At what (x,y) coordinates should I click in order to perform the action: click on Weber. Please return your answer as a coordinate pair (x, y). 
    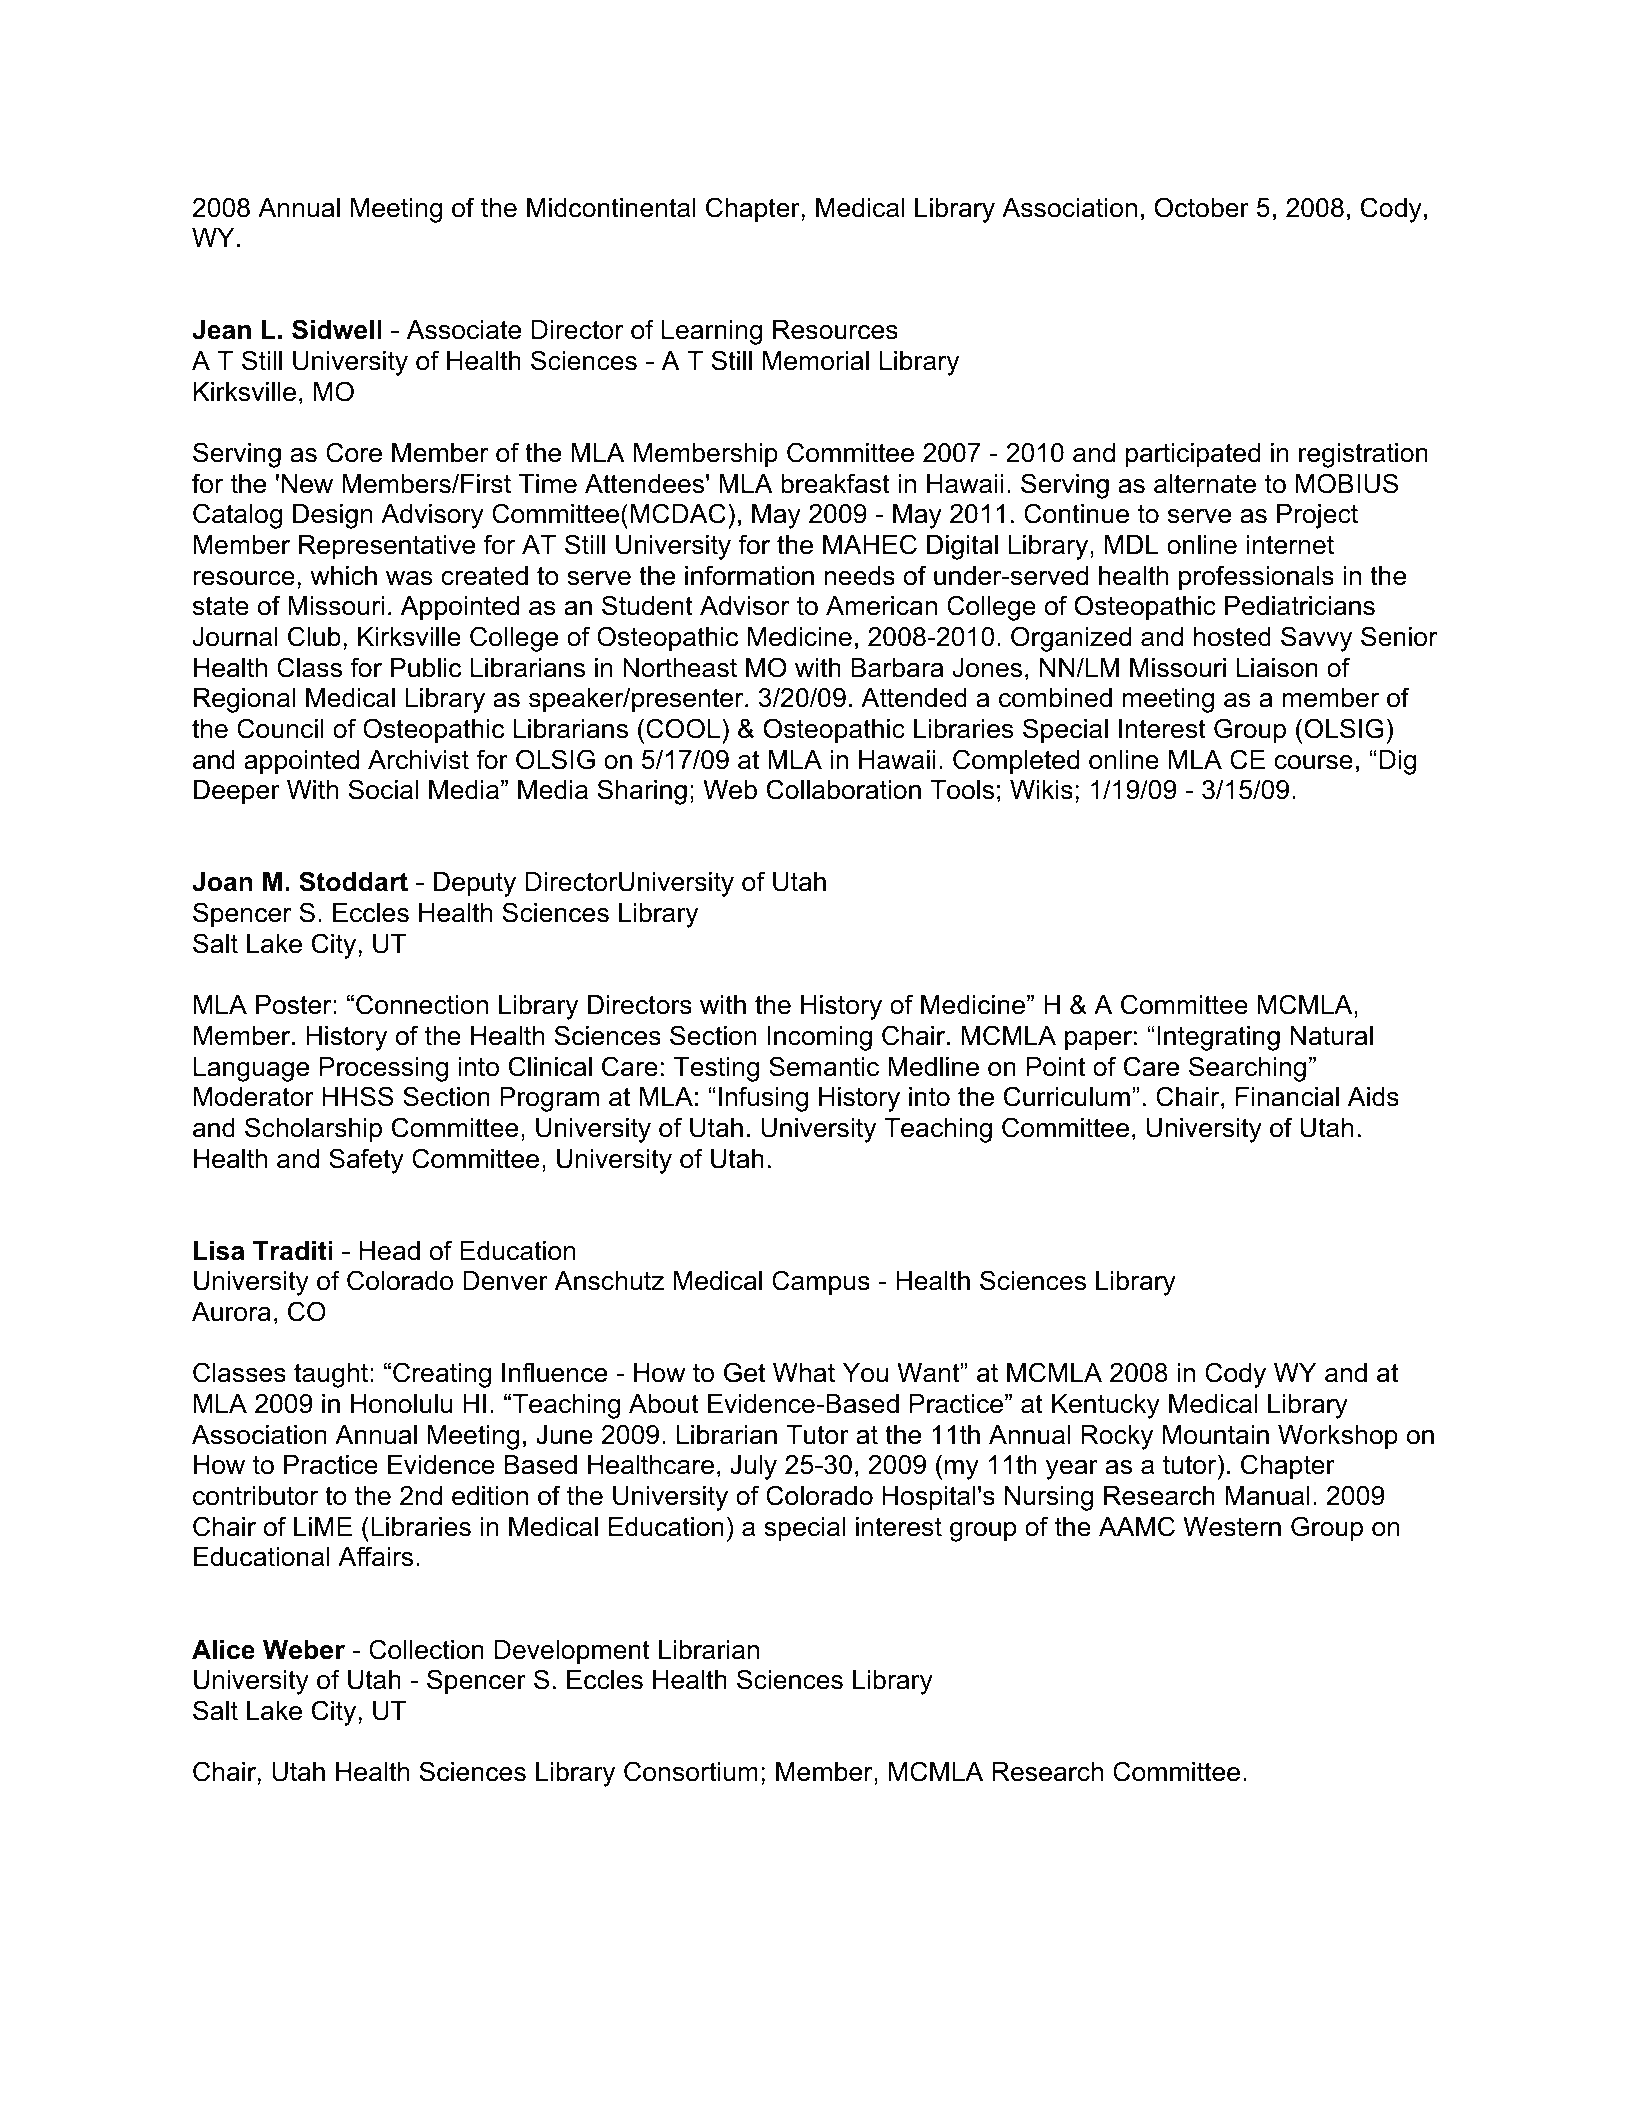
    Looking at the image, I should click on (304, 1650).
